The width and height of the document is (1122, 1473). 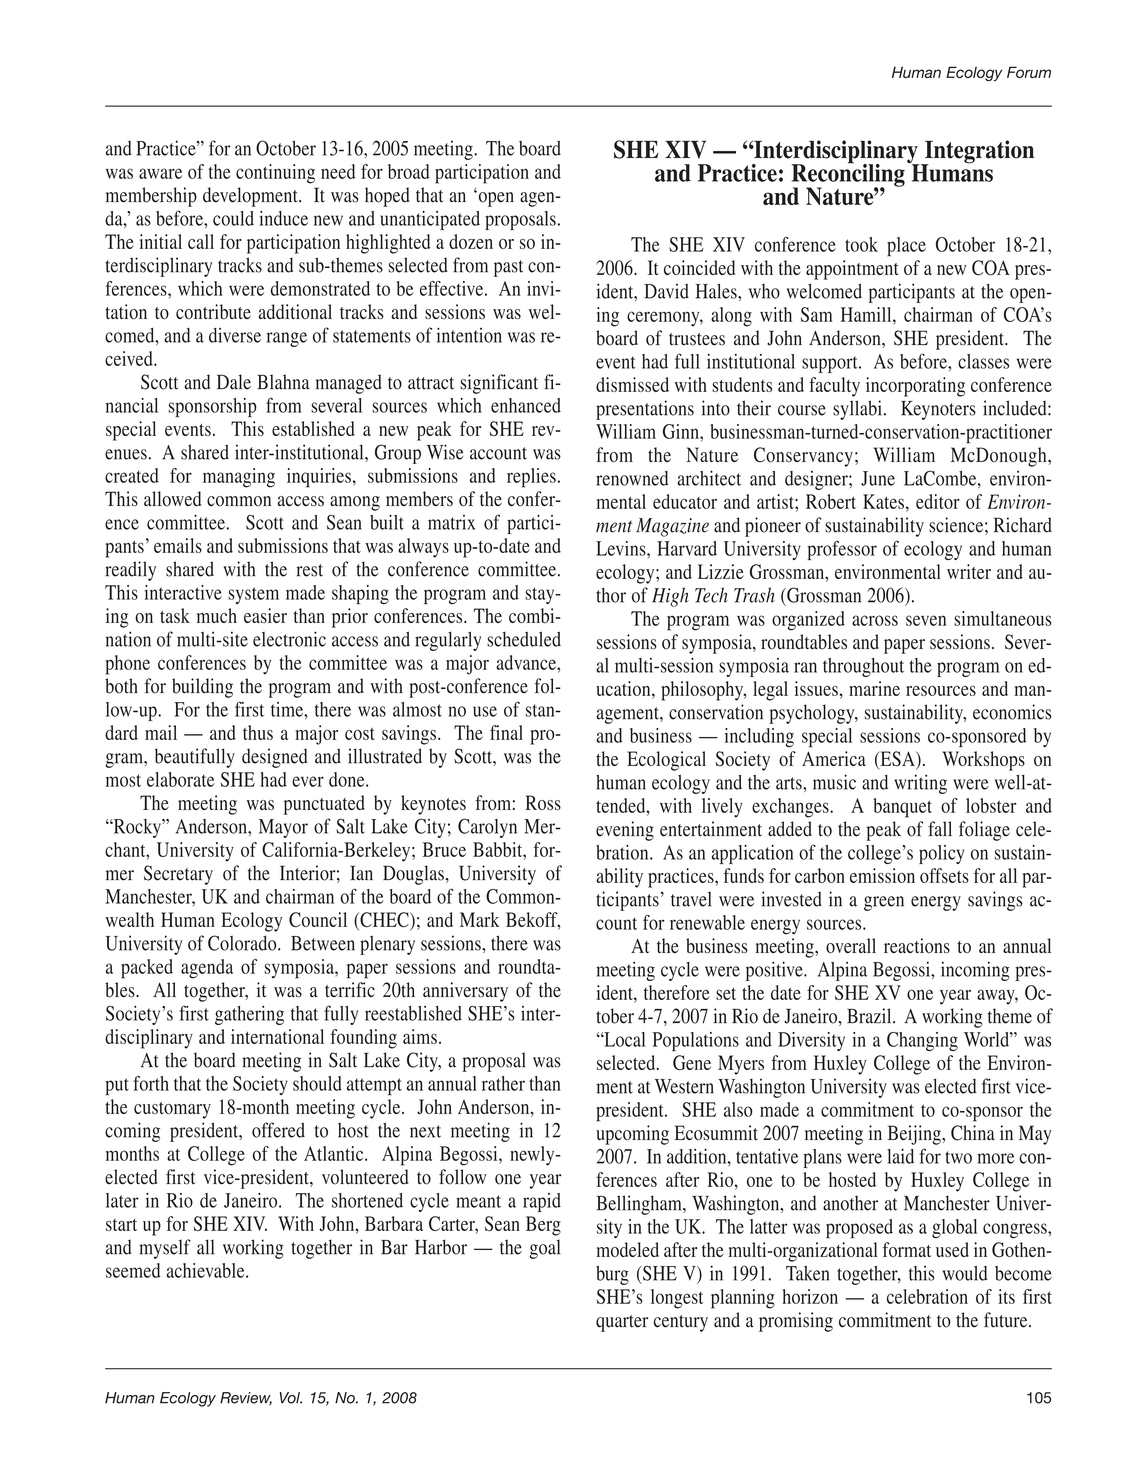 What do you see at coordinates (526, 405) in the document?
I see `enhanced` at bounding box center [526, 405].
